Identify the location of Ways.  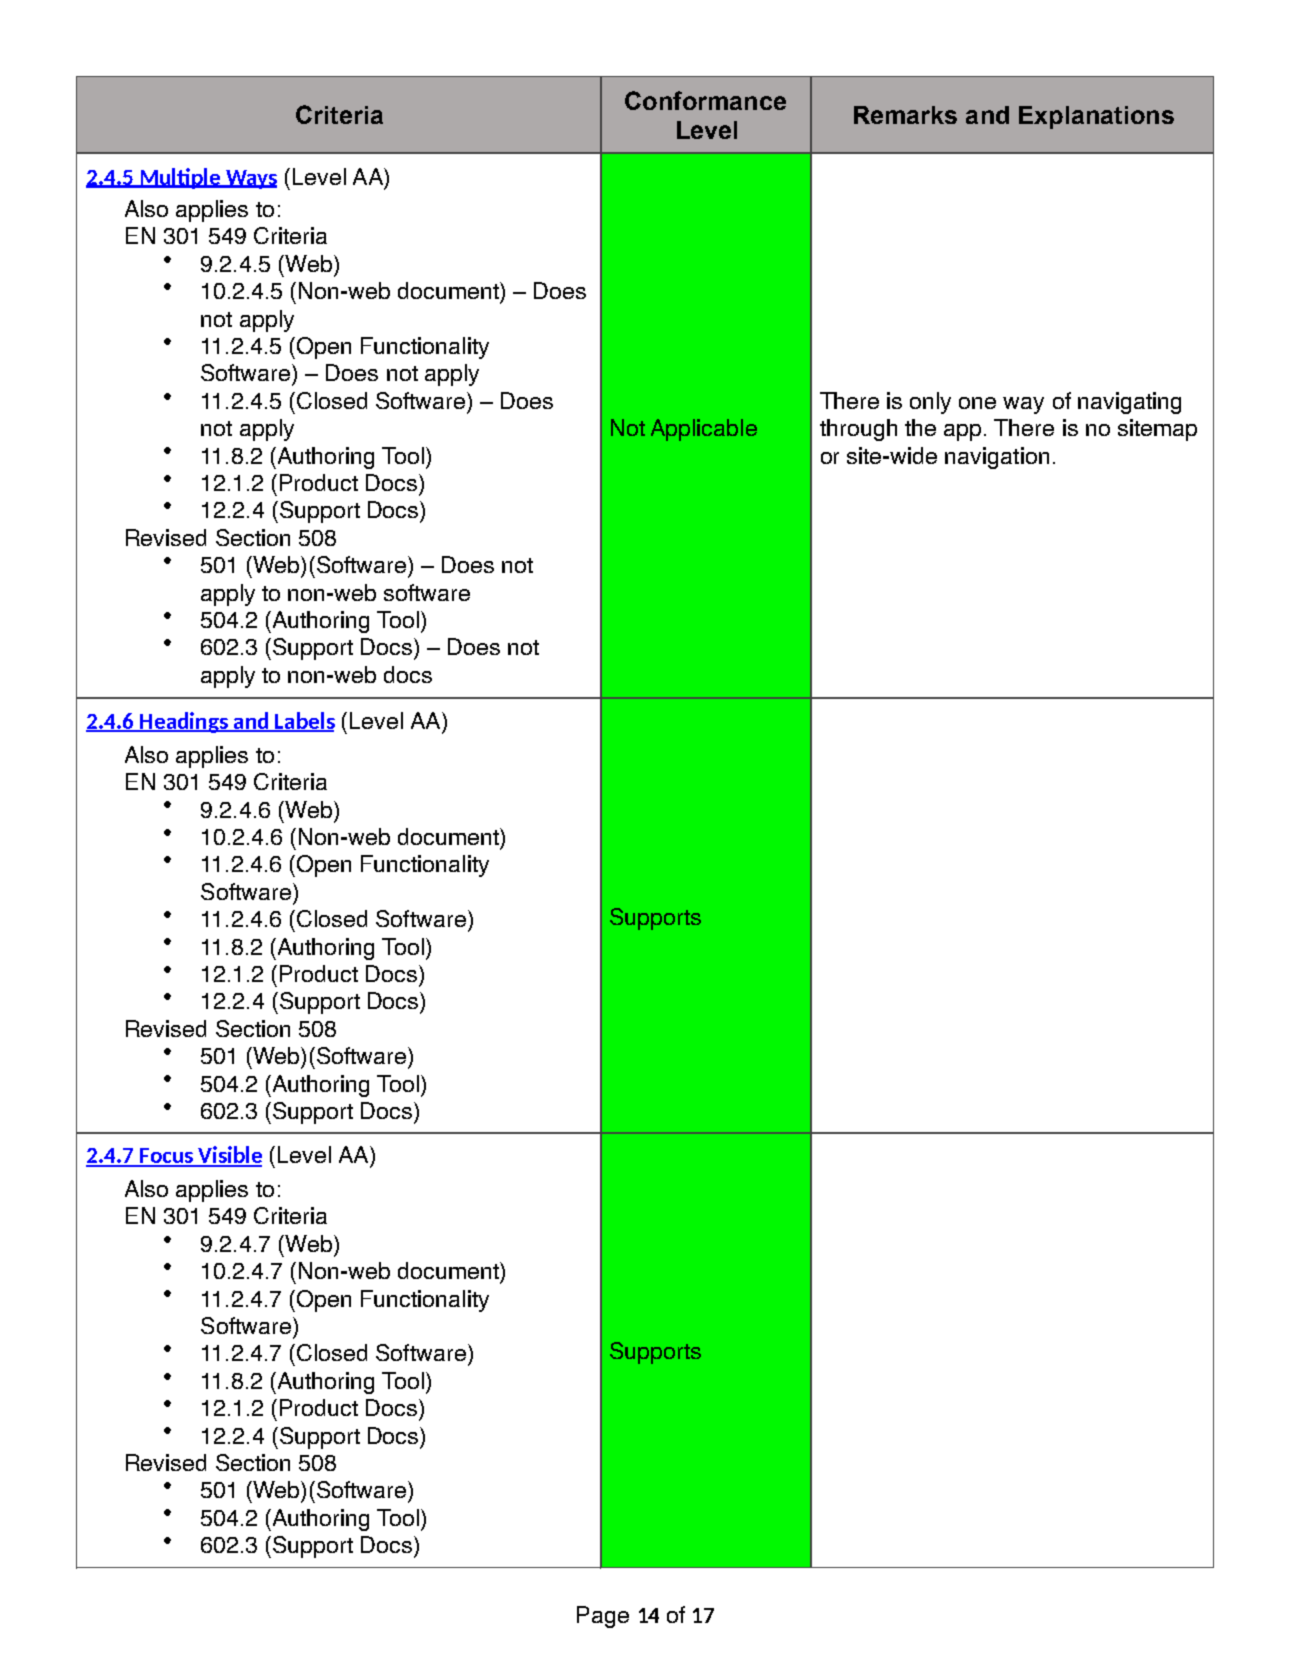
(250, 179).
